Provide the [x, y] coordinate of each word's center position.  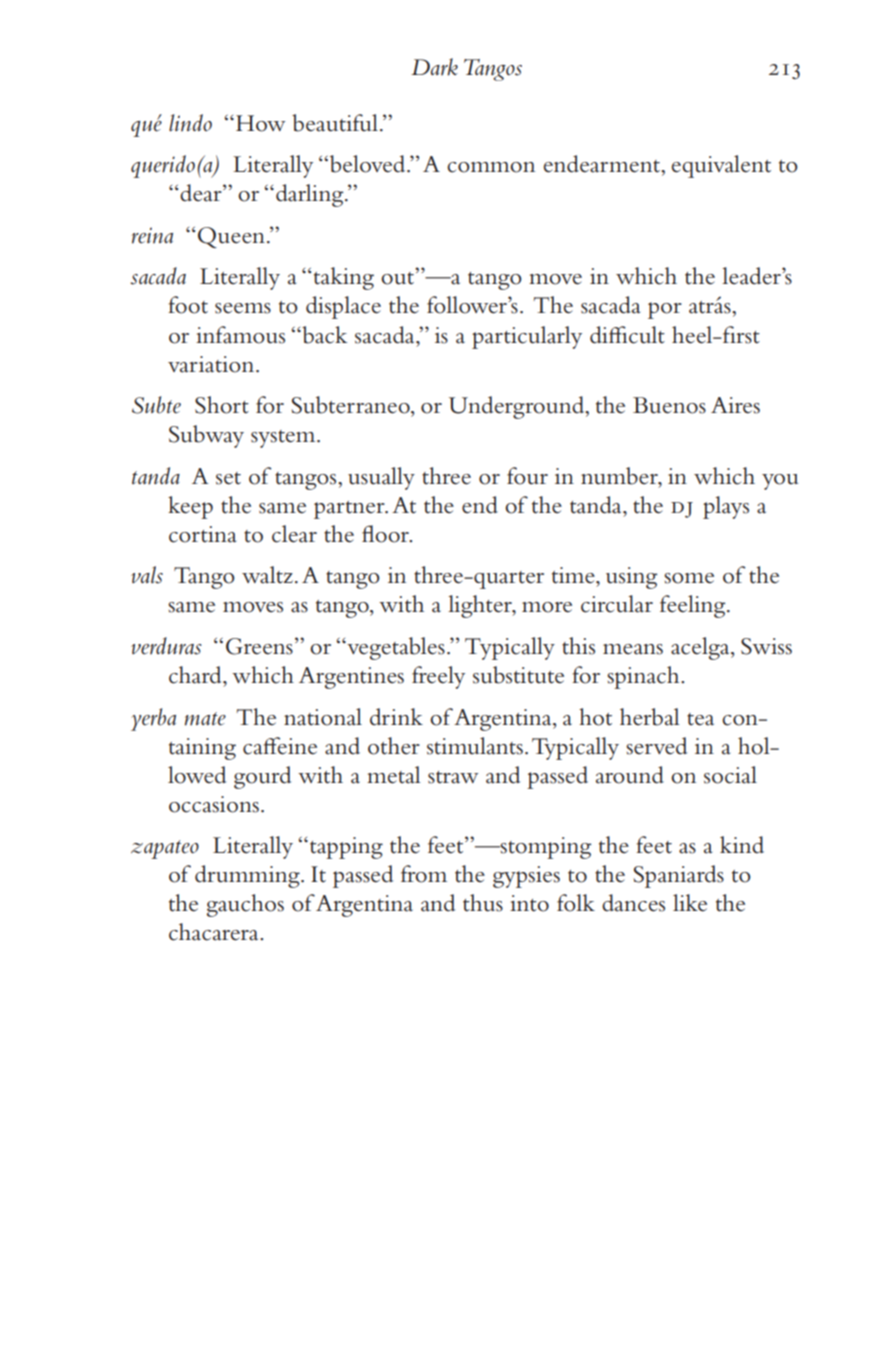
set [228, 478]
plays [726, 507]
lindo [190, 123]
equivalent [721, 166]
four [527, 476]
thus [483, 903]
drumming [248, 876]
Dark [434, 67]
